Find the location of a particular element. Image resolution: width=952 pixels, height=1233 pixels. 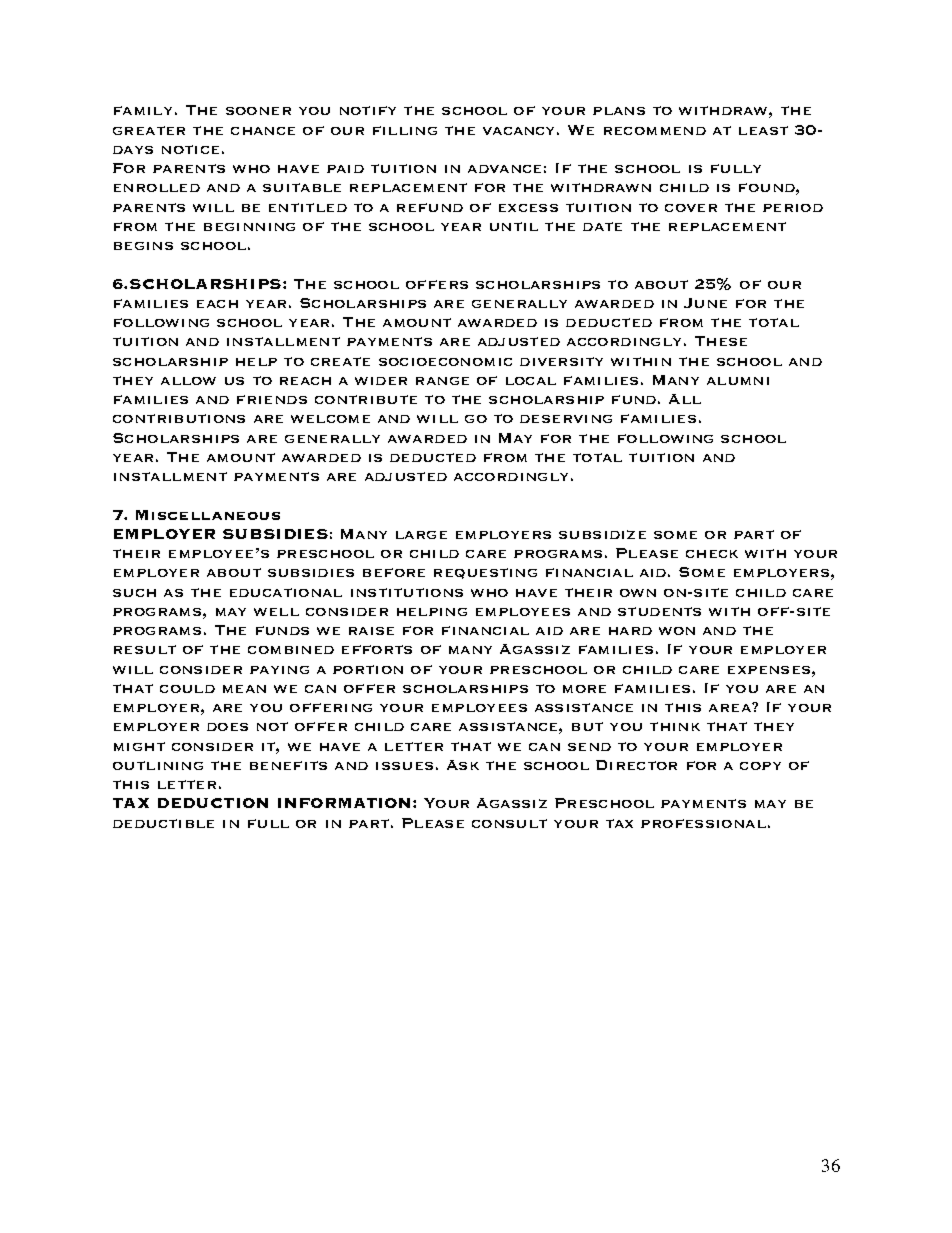

won is located at coordinates (677, 631).
